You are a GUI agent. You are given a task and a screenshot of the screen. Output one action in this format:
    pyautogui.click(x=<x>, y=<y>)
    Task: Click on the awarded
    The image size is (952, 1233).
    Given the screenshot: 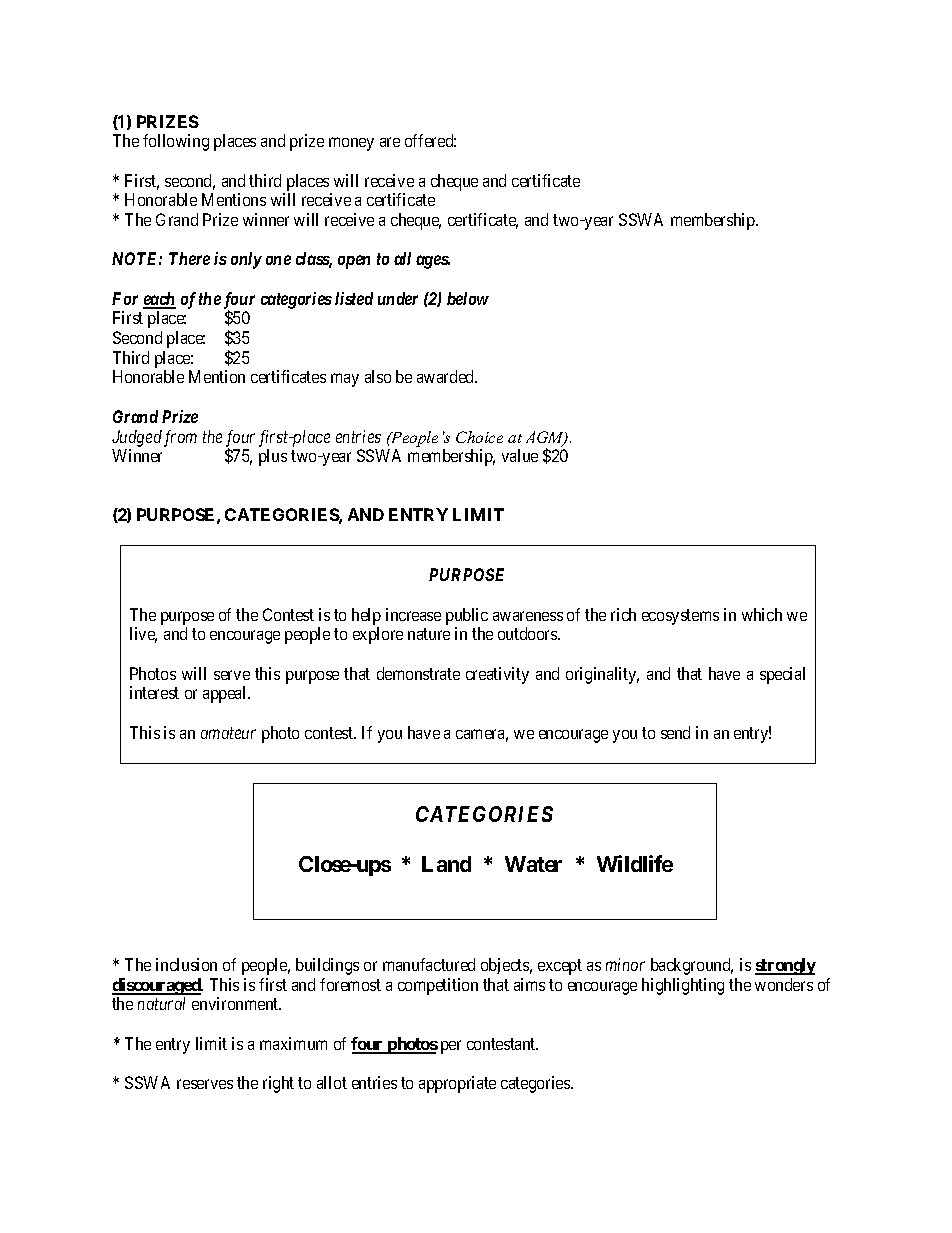 What is the action you would take?
    pyautogui.click(x=447, y=376)
